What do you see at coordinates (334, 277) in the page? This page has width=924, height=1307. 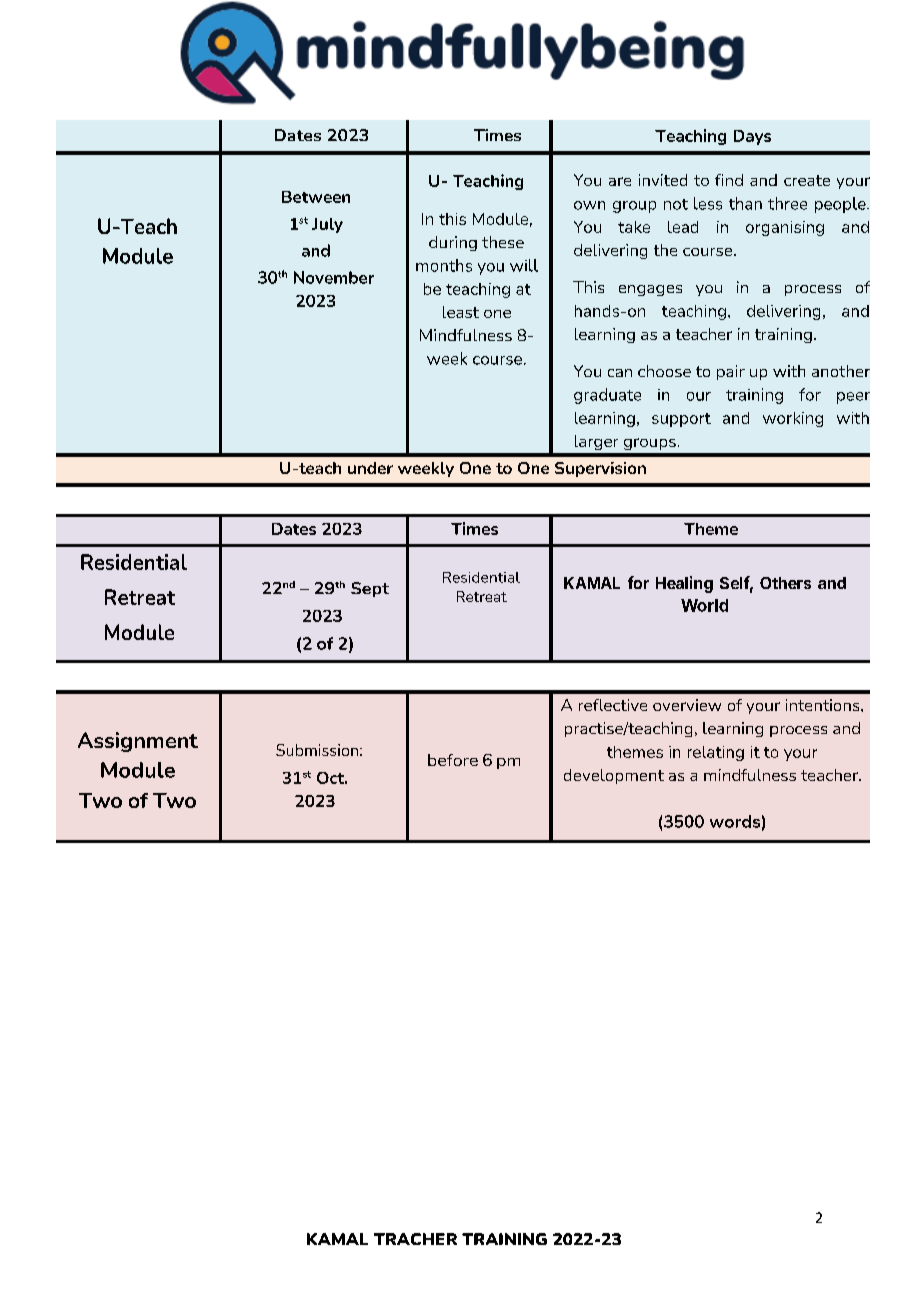 I see `November` at bounding box center [334, 277].
